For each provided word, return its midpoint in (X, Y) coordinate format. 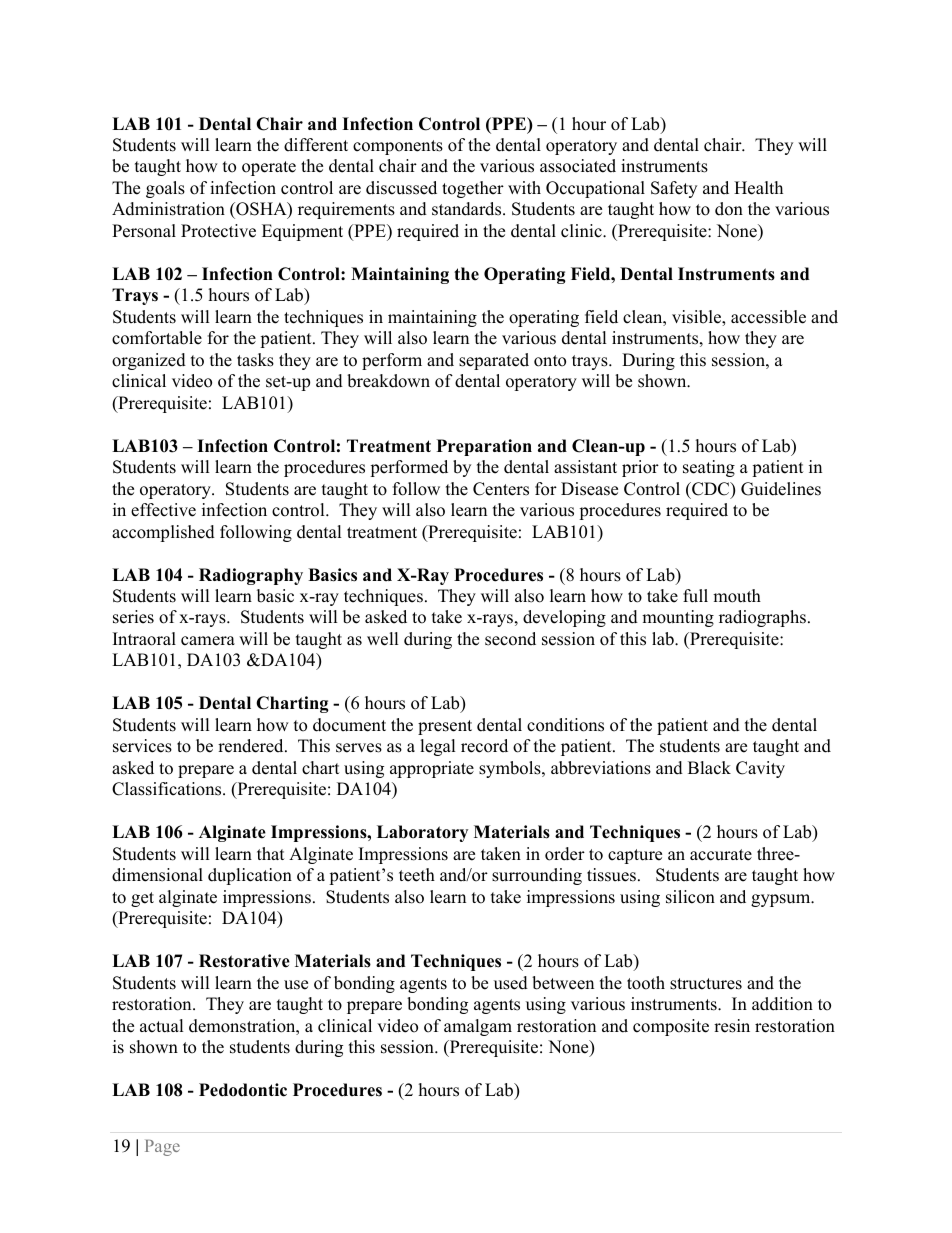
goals (165, 189)
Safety (674, 189)
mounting (678, 618)
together (473, 189)
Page (162, 1148)
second (510, 639)
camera (208, 641)
